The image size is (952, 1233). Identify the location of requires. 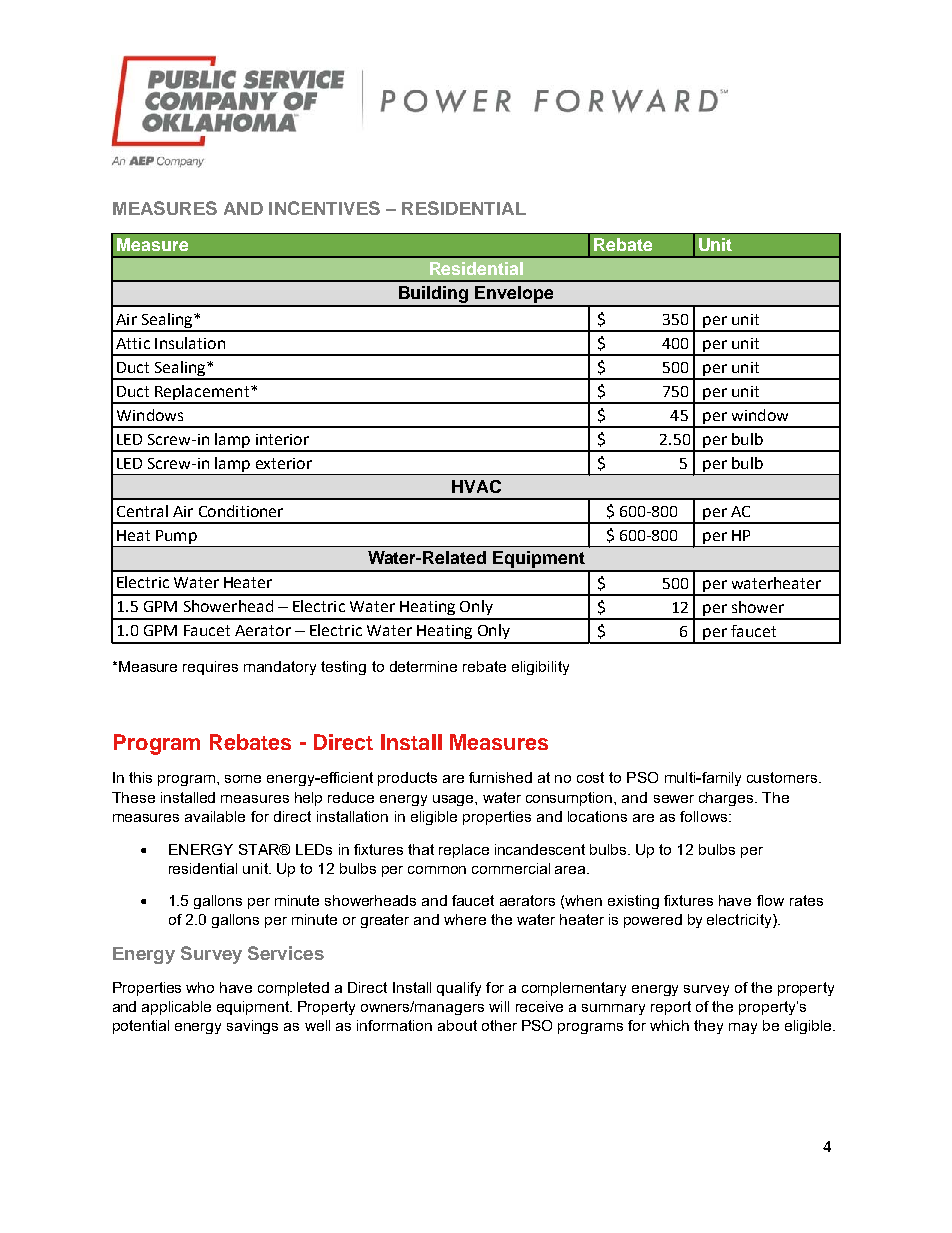
(210, 668).
